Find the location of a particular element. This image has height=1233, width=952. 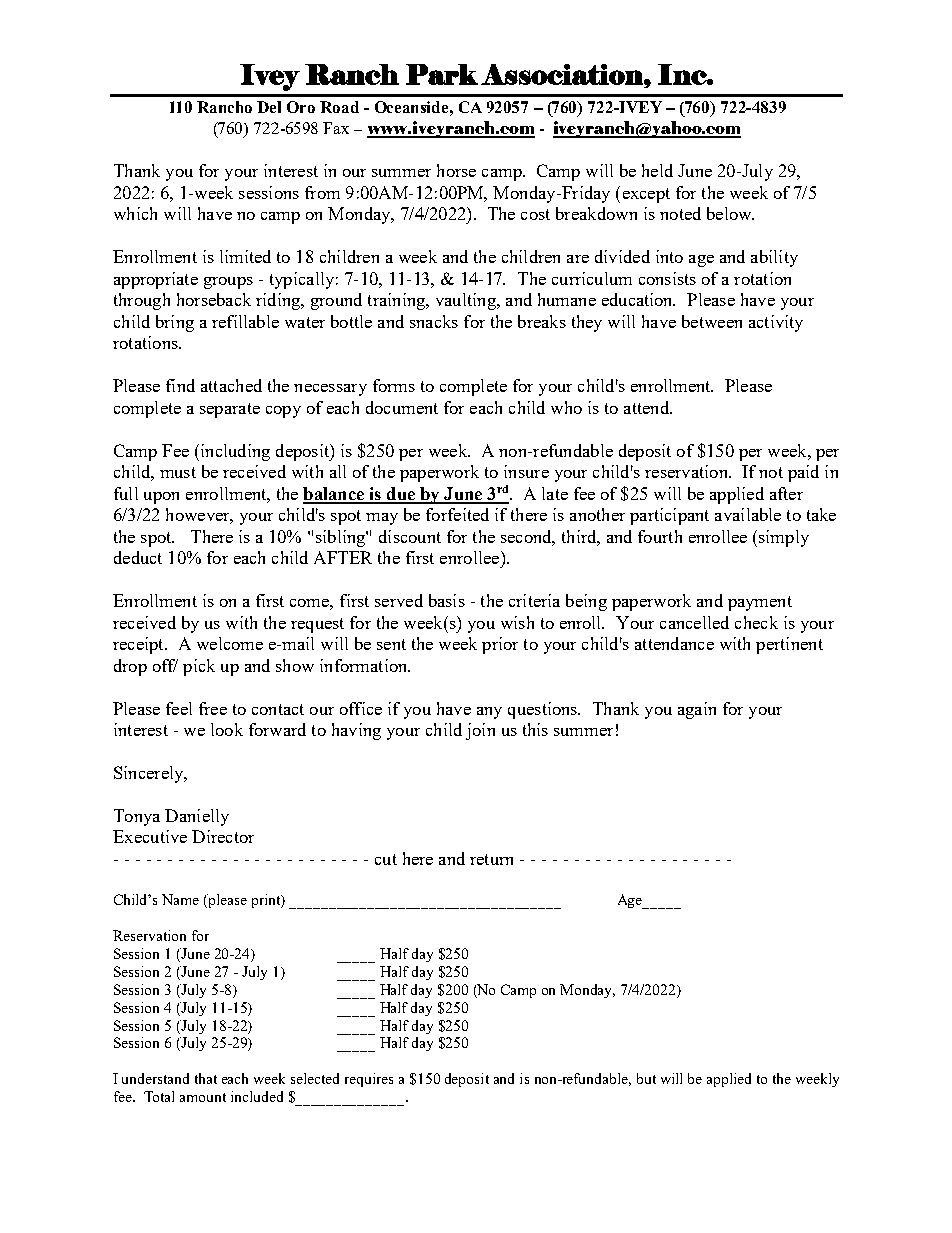

any is located at coordinates (489, 713).
